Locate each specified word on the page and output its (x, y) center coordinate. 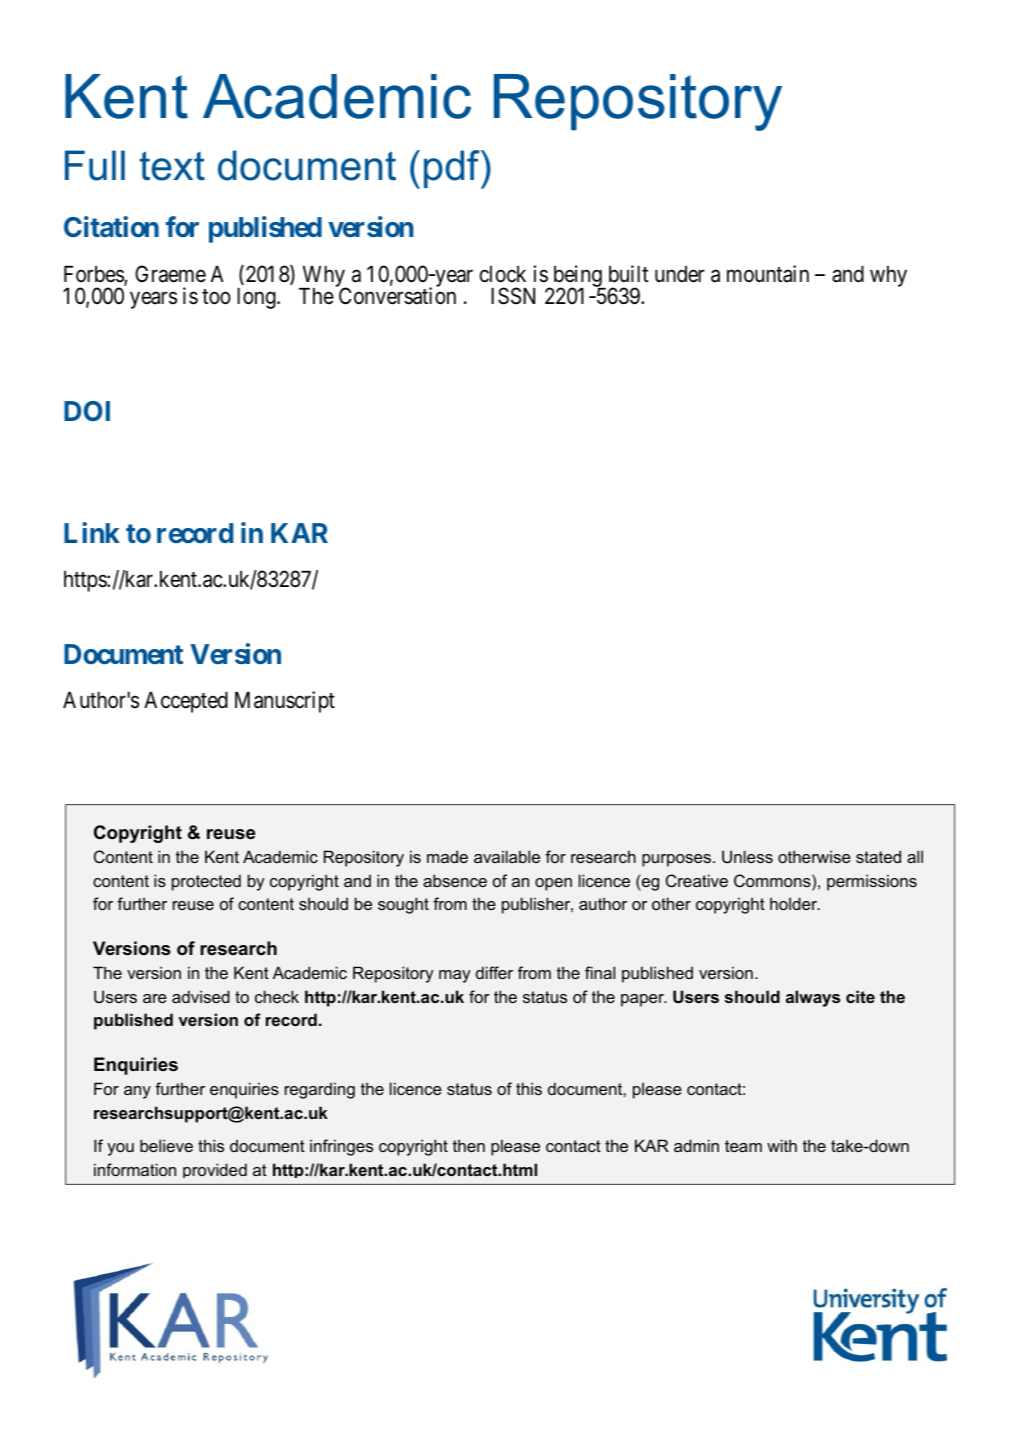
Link (92, 532)
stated (878, 856)
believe (166, 1145)
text (172, 166)
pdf (453, 169)
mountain (768, 274)
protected (206, 882)
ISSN (513, 296)
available (507, 856)
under (680, 274)
